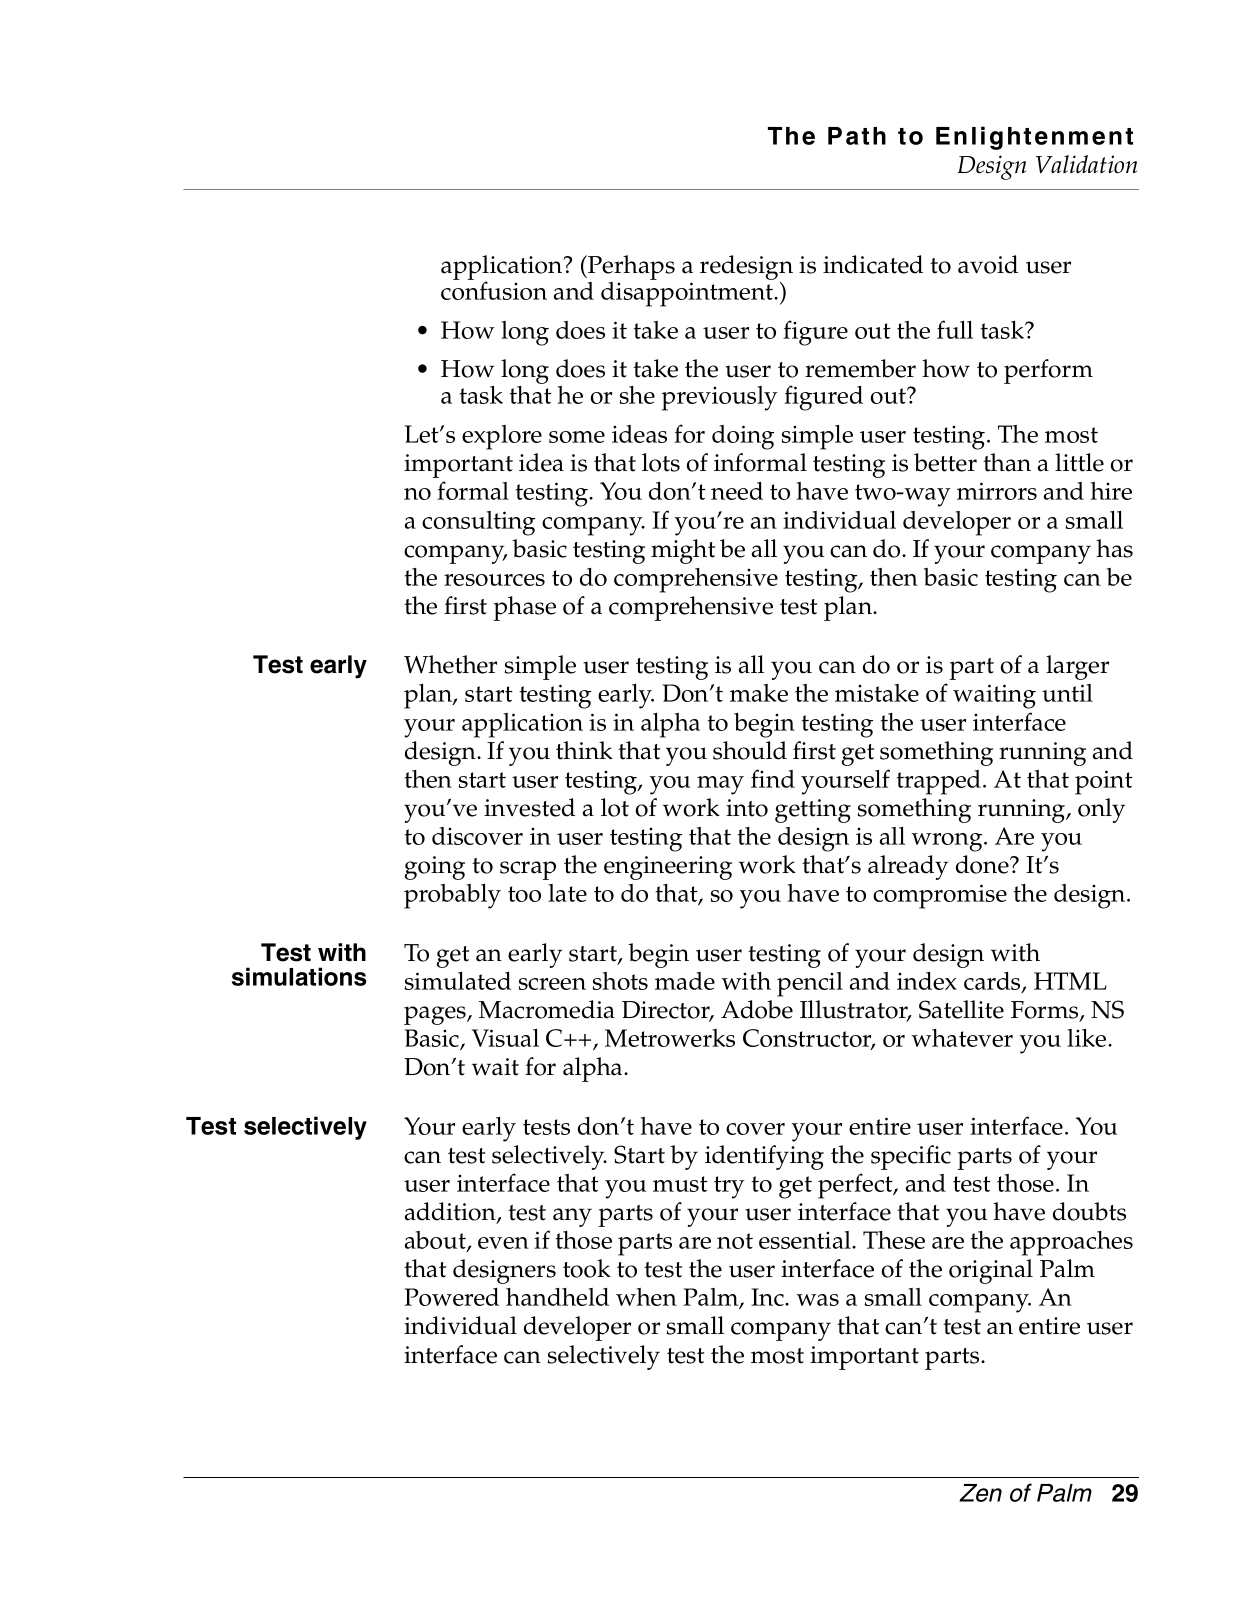  I want to click on may, so click(720, 785).
